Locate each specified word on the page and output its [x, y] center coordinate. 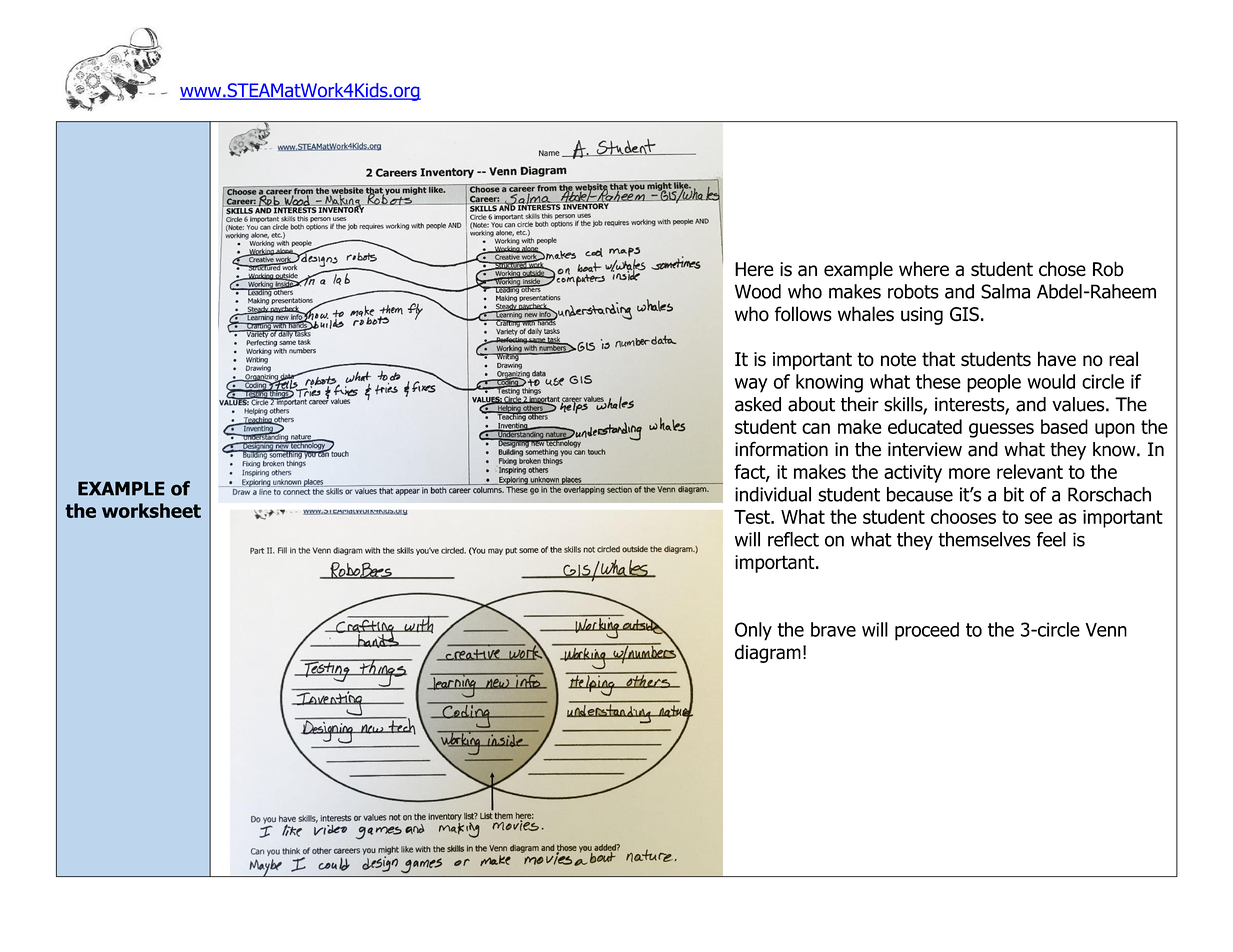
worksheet [151, 510]
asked [758, 404]
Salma [1005, 291]
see [1038, 518]
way [751, 385]
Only [753, 631]
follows [803, 314]
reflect [793, 539]
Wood [758, 291]
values [1079, 404]
